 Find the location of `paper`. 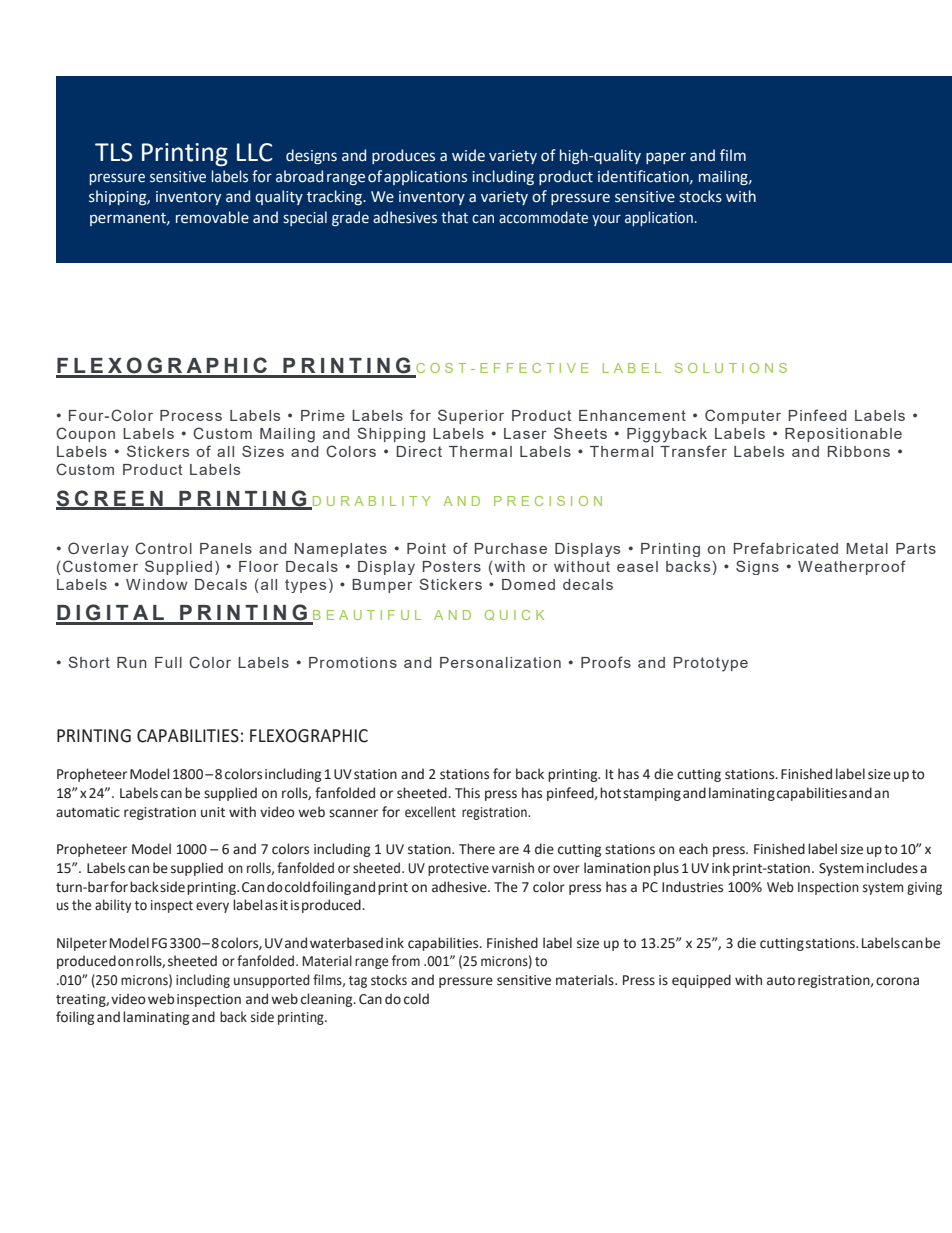

paper is located at coordinates (666, 158).
